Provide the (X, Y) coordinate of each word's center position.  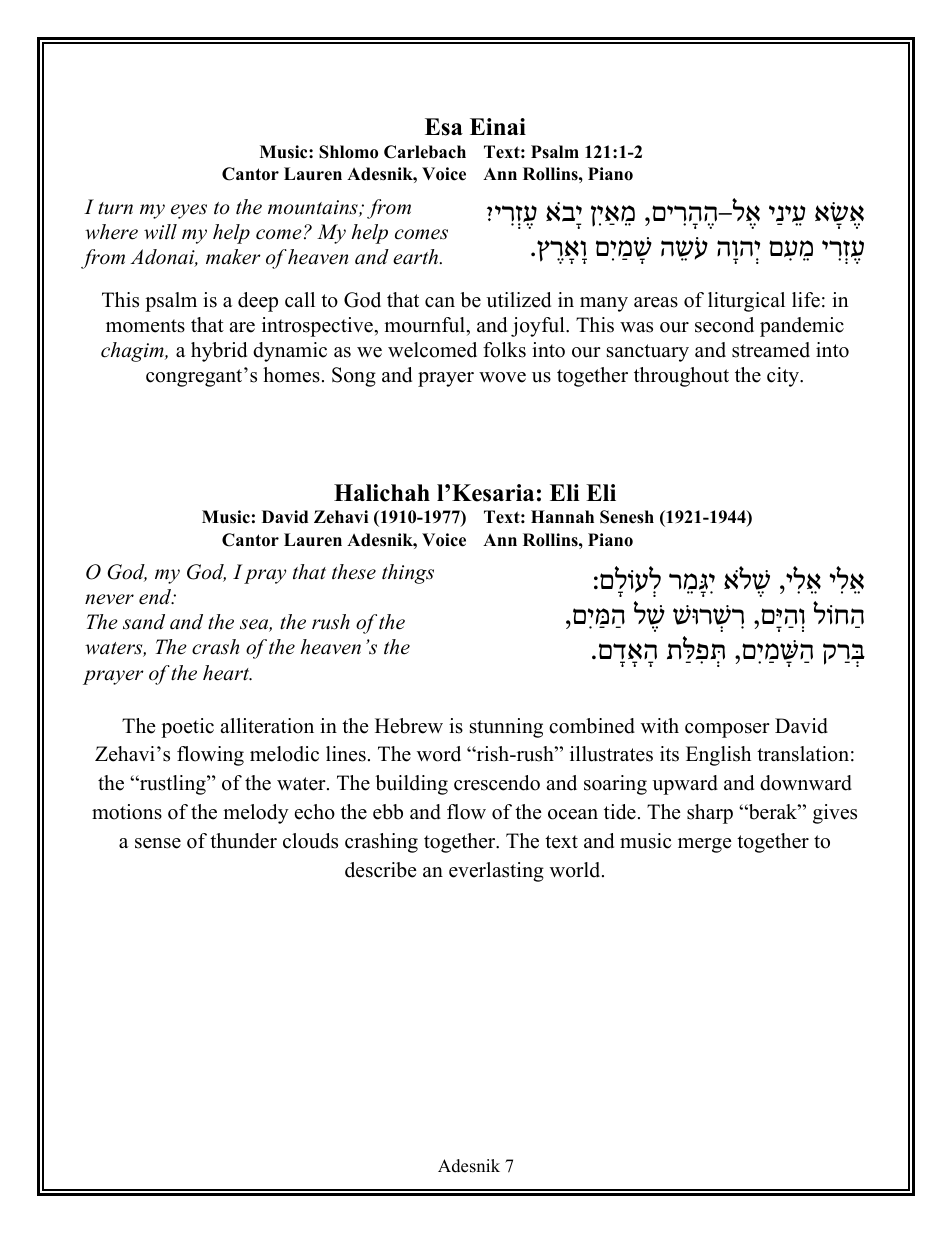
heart (227, 673)
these (354, 572)
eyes (189, 211)
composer (727, 730)
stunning (506, 728)
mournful (425, 325)
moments (145, 326)
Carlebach (425, 152)
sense (158, 843)
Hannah (562, 516)
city (784, 377)
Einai (498, 126)
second (724, 325)
